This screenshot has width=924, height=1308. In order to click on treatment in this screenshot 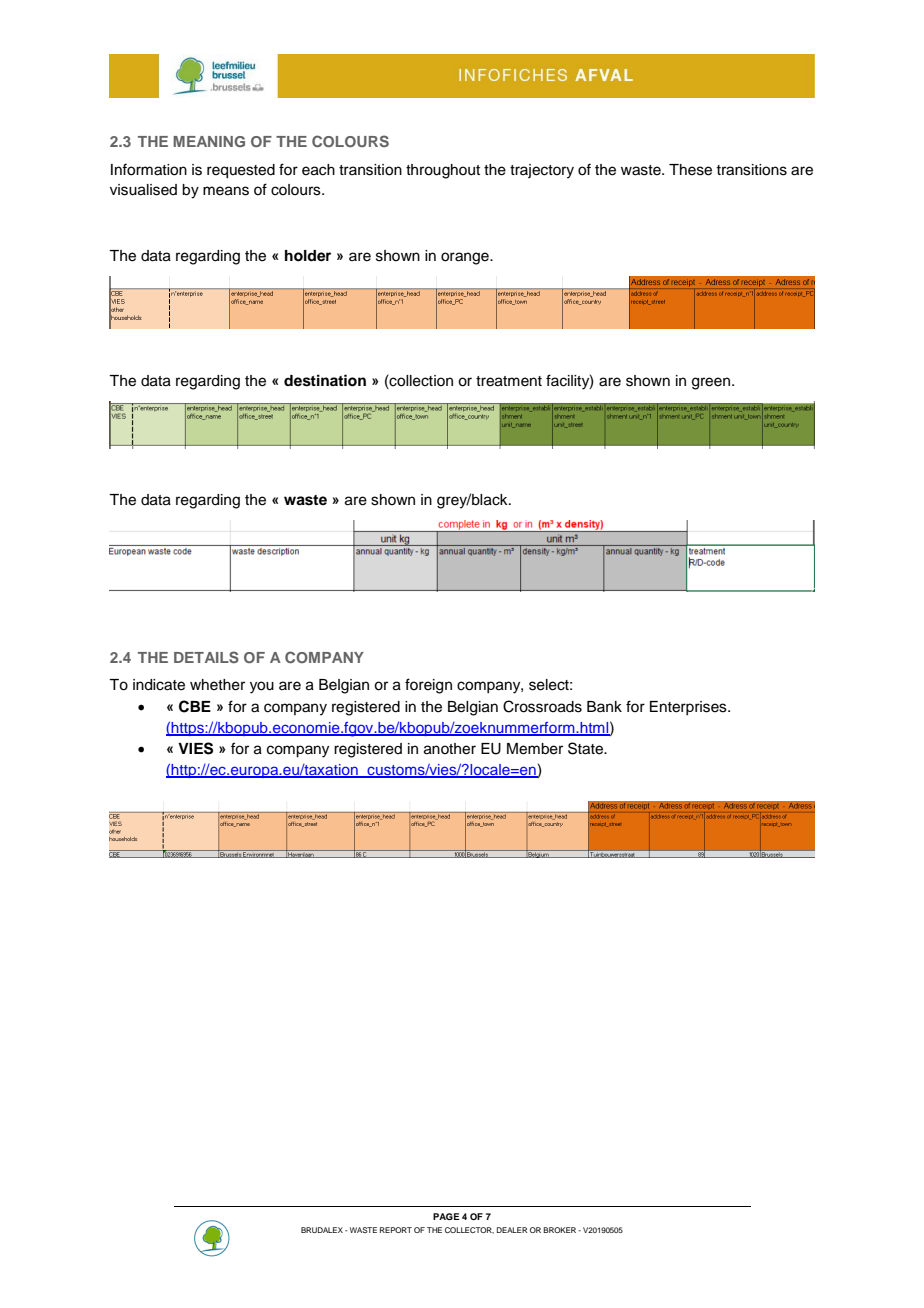, I will do `click(509, 381)`.
